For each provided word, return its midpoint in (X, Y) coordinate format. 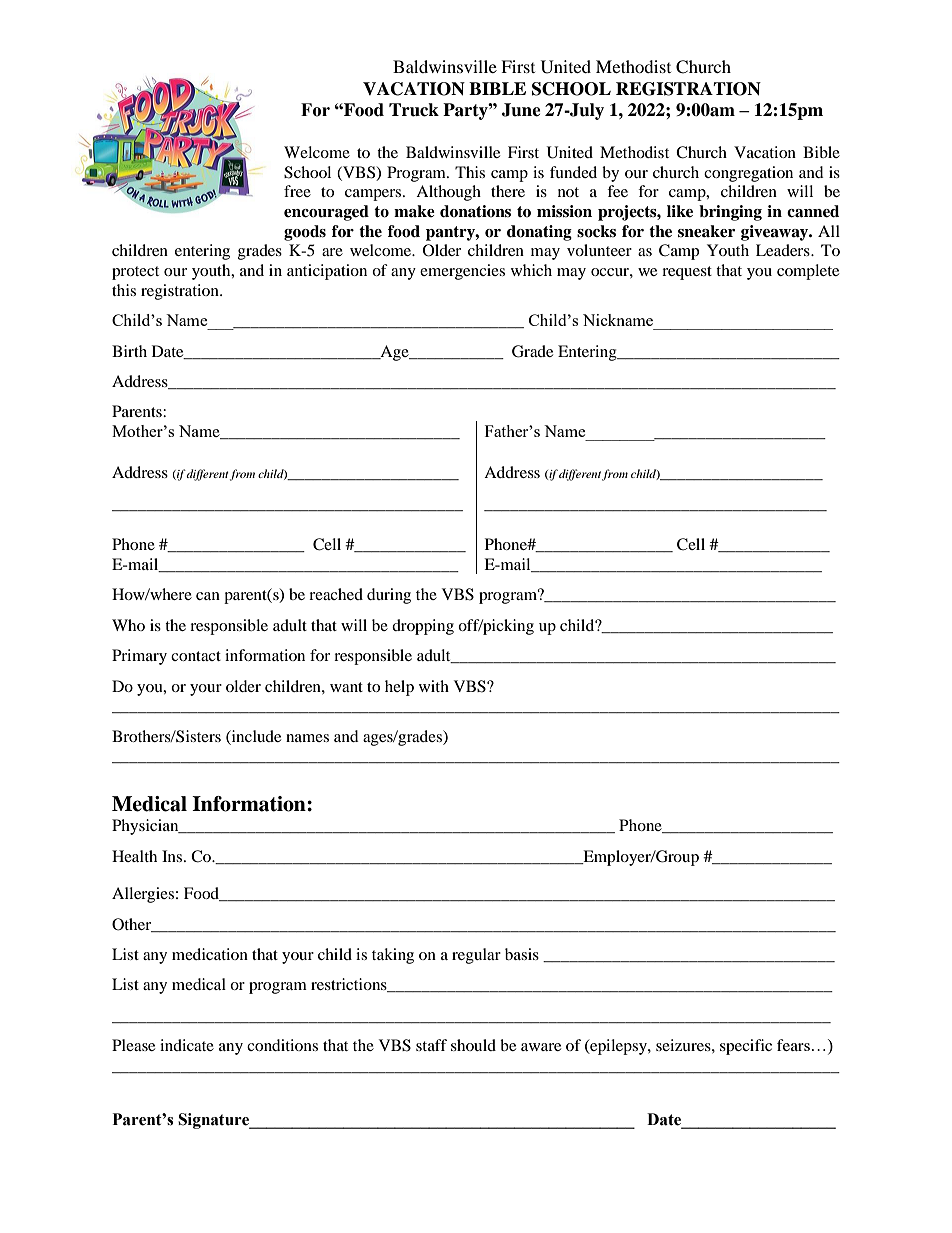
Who (128, 625)
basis (522, 954)
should (473, 1045)
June (521, 110)
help (399, 688)
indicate (187, 1045)
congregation (748, 174)
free (297, 191)
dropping (423, 627)
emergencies (462, 272)
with (434, 686)
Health (134, 856)
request (687, 273)
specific (746, 1047)
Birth (129, 351)
